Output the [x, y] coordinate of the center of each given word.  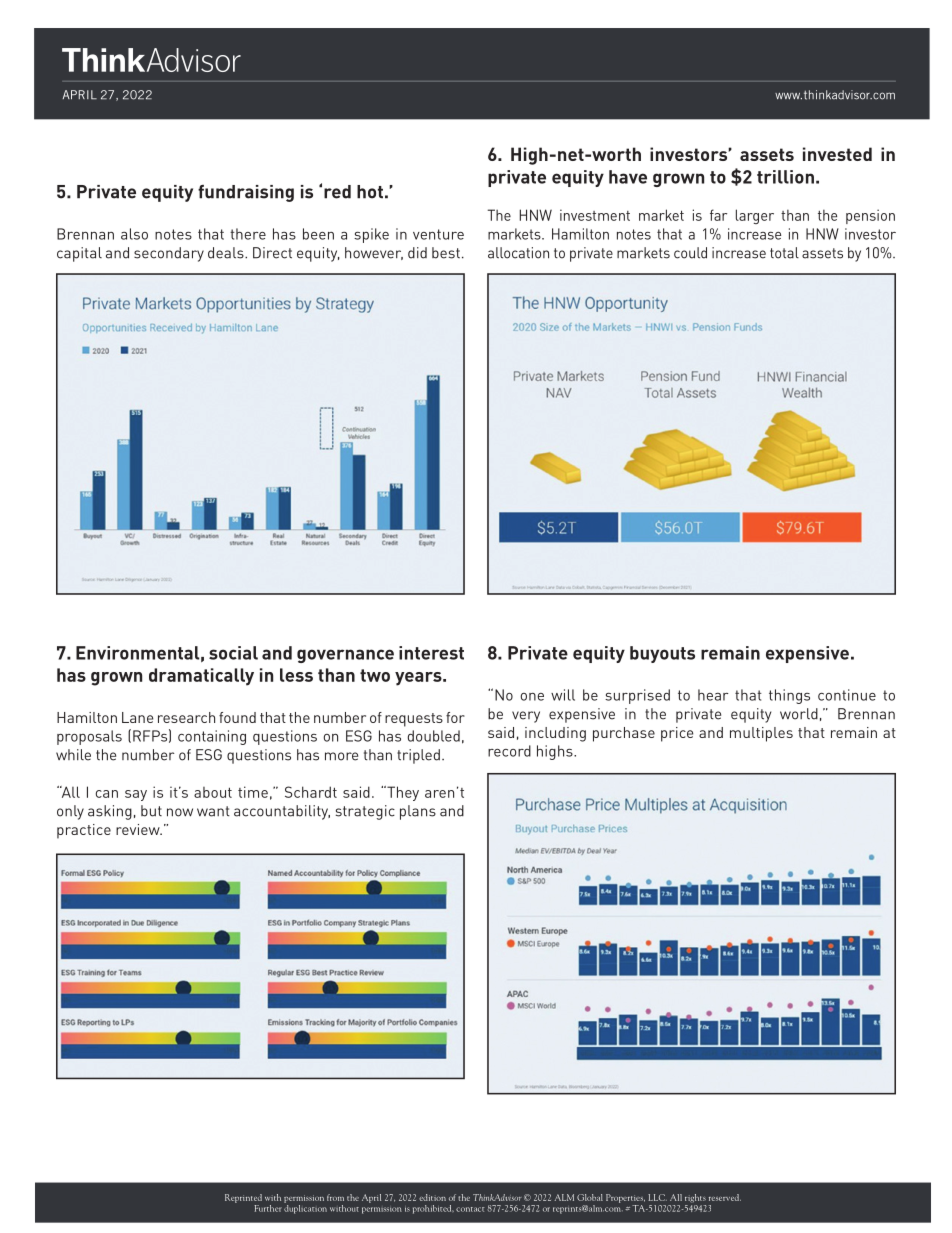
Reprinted [243, 1198]
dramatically [201, 677]
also [134, 234]
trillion [785, 177]
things [789, 696]
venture [438, 234]
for [455, 717]
